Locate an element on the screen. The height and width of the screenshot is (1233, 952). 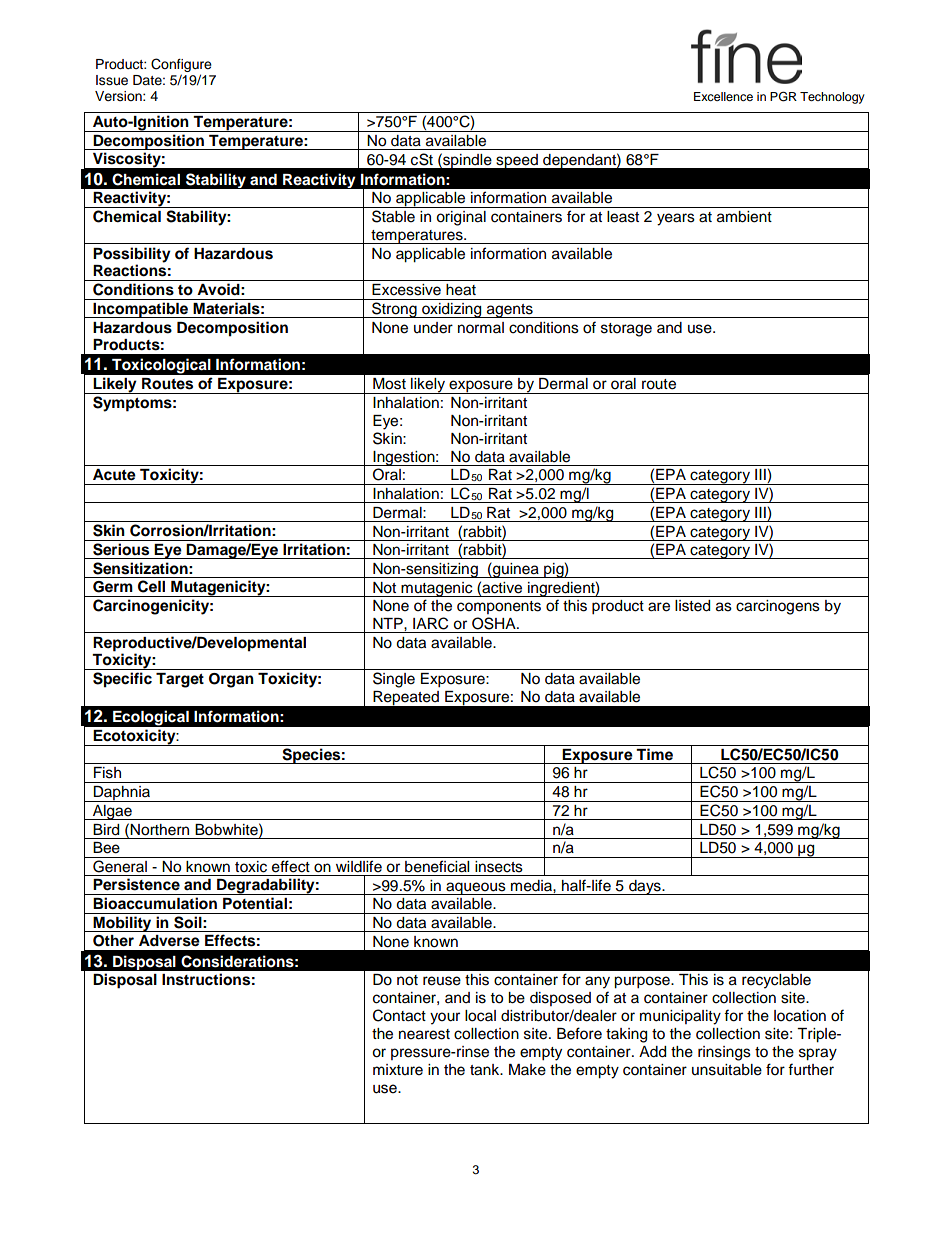
Configure is located at coordinates (181, 66).
